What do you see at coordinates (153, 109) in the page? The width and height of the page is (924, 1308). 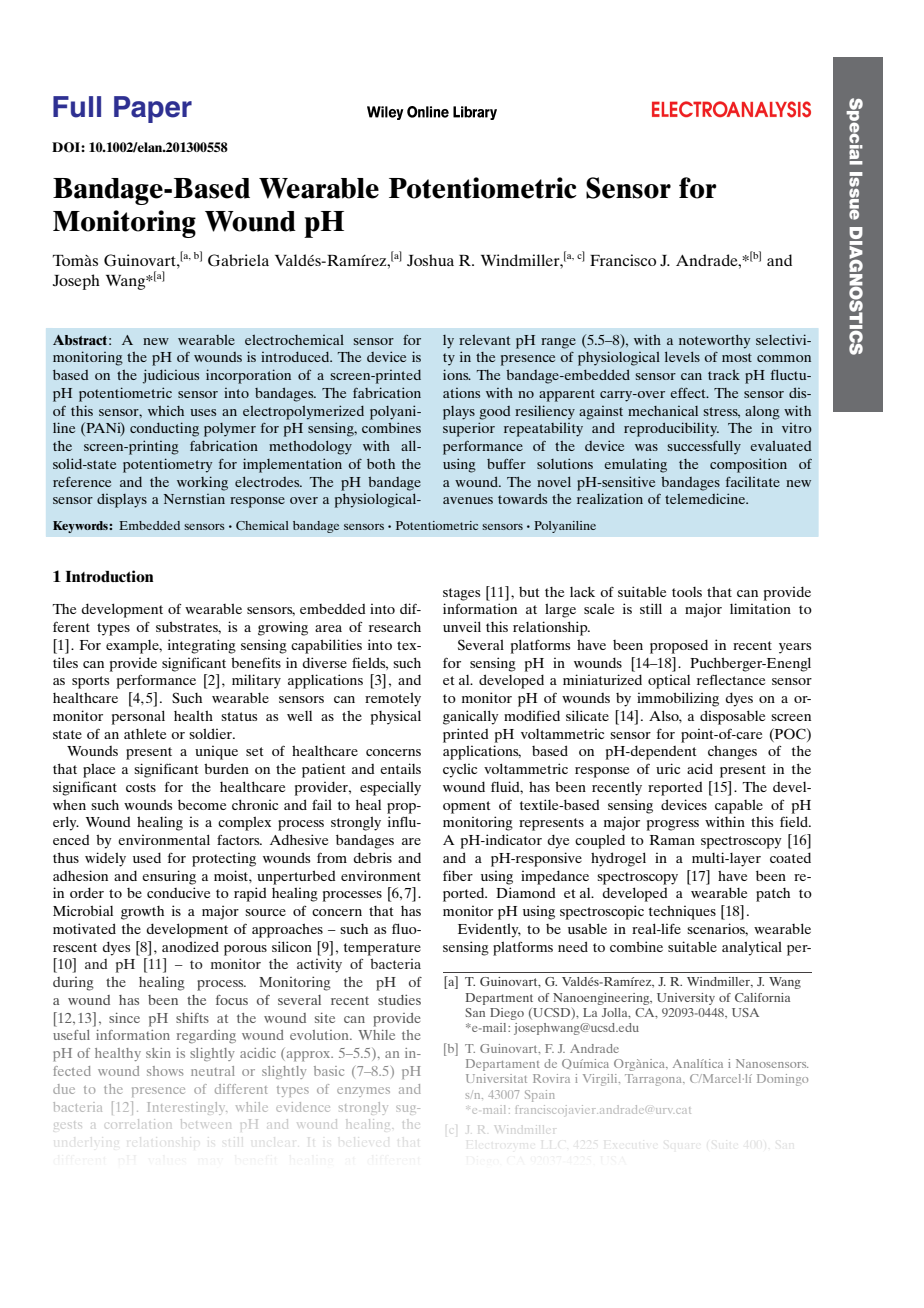 I see `Paper` at bounding box center [153, 109].
